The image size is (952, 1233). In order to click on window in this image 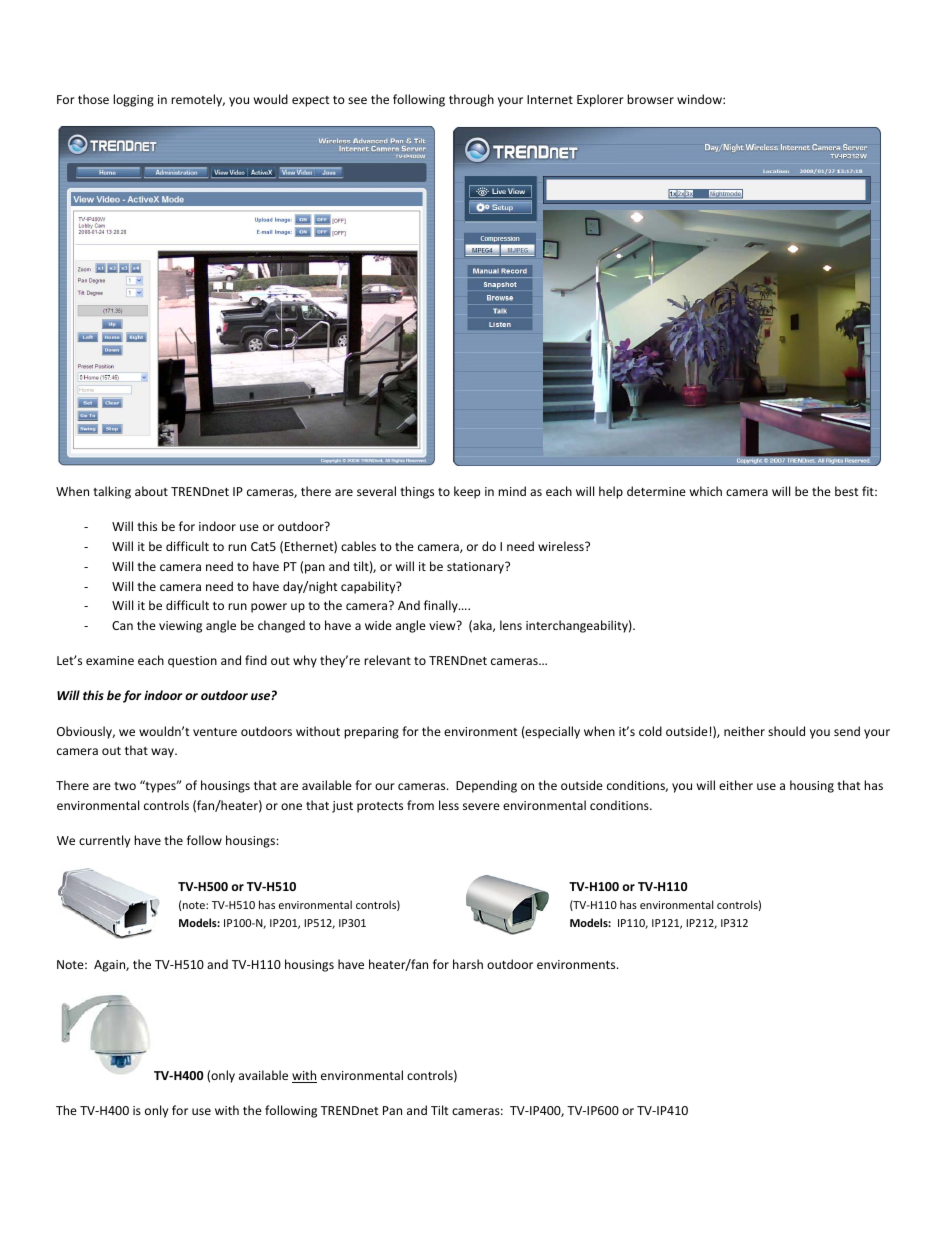, I will do `click(700, 99)`.
